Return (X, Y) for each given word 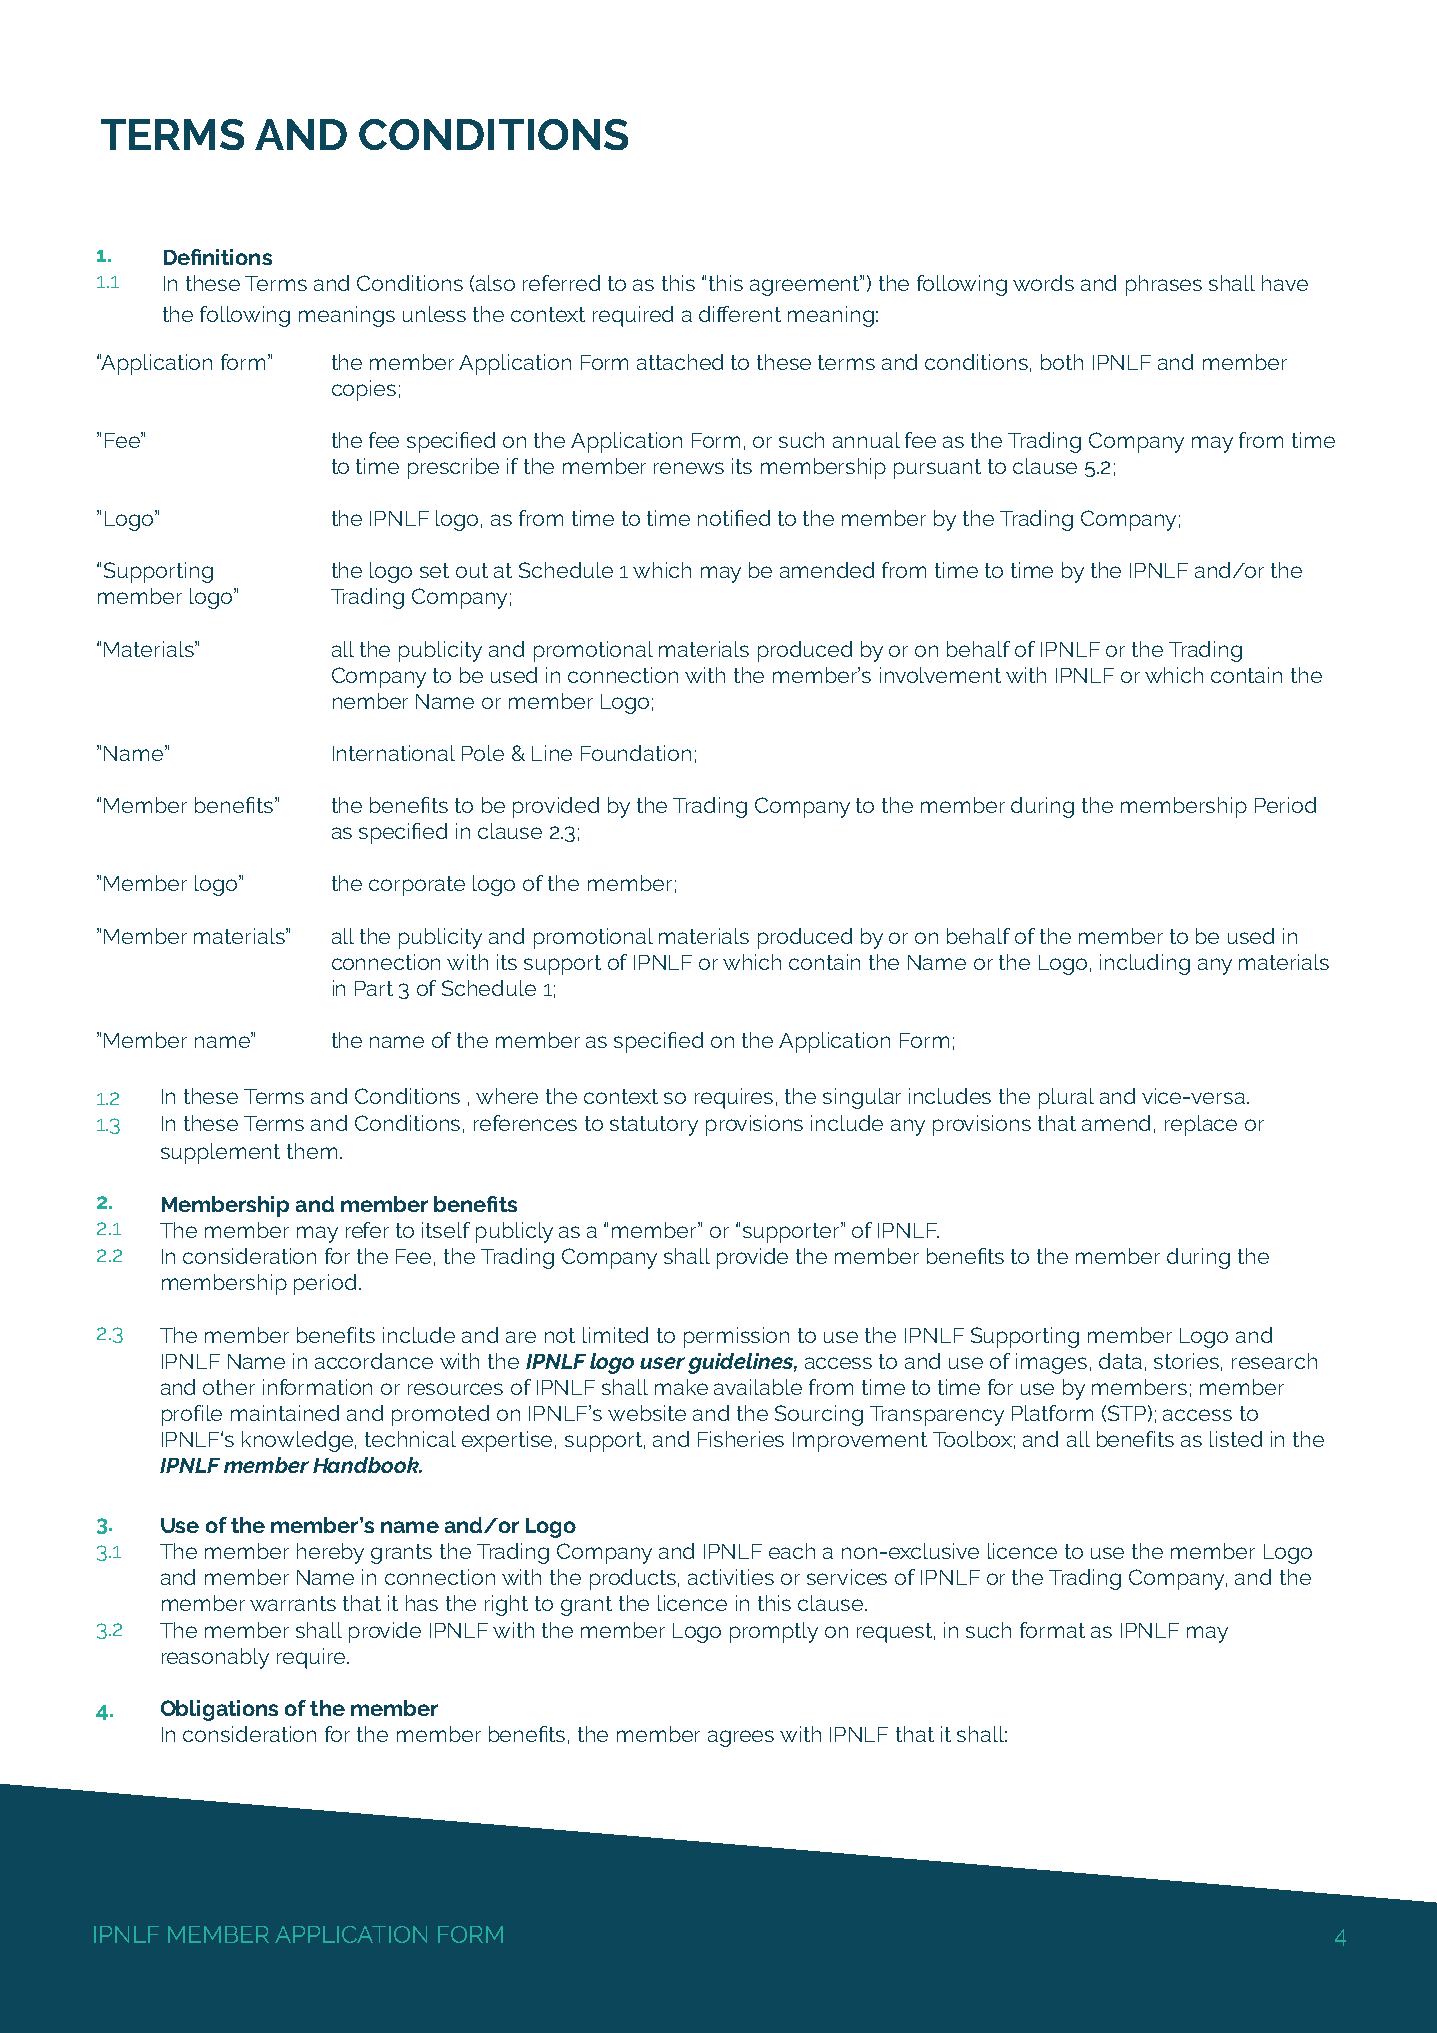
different (740, 314)
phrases (1164, 285)
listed (1236, 1439)
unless (434, 314)
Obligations (219, 1710)
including (1145, 964)
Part (374, 988)
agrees (741, 1738)
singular (862, 1098)
